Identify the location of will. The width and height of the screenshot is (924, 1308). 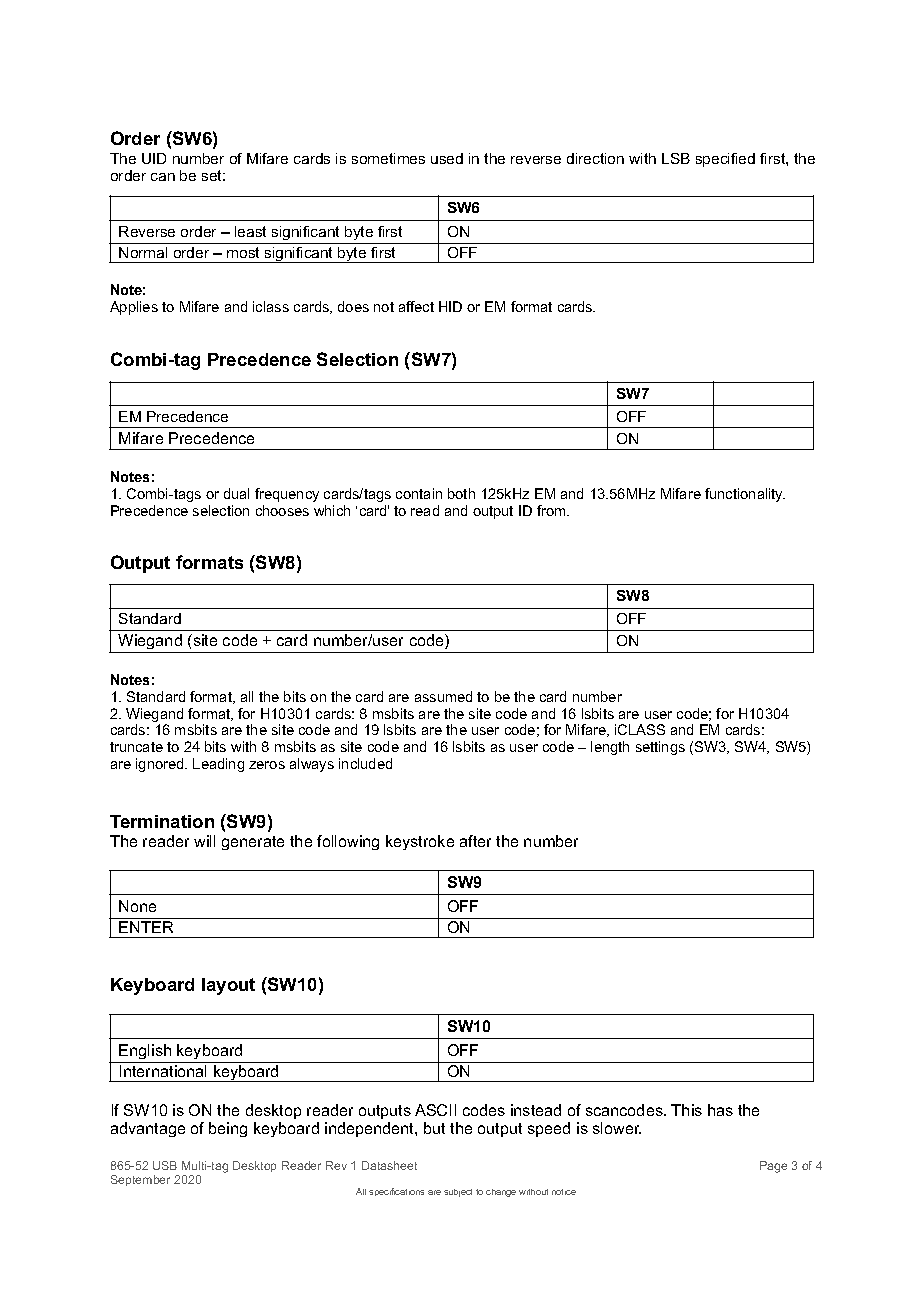
(204, 841).
